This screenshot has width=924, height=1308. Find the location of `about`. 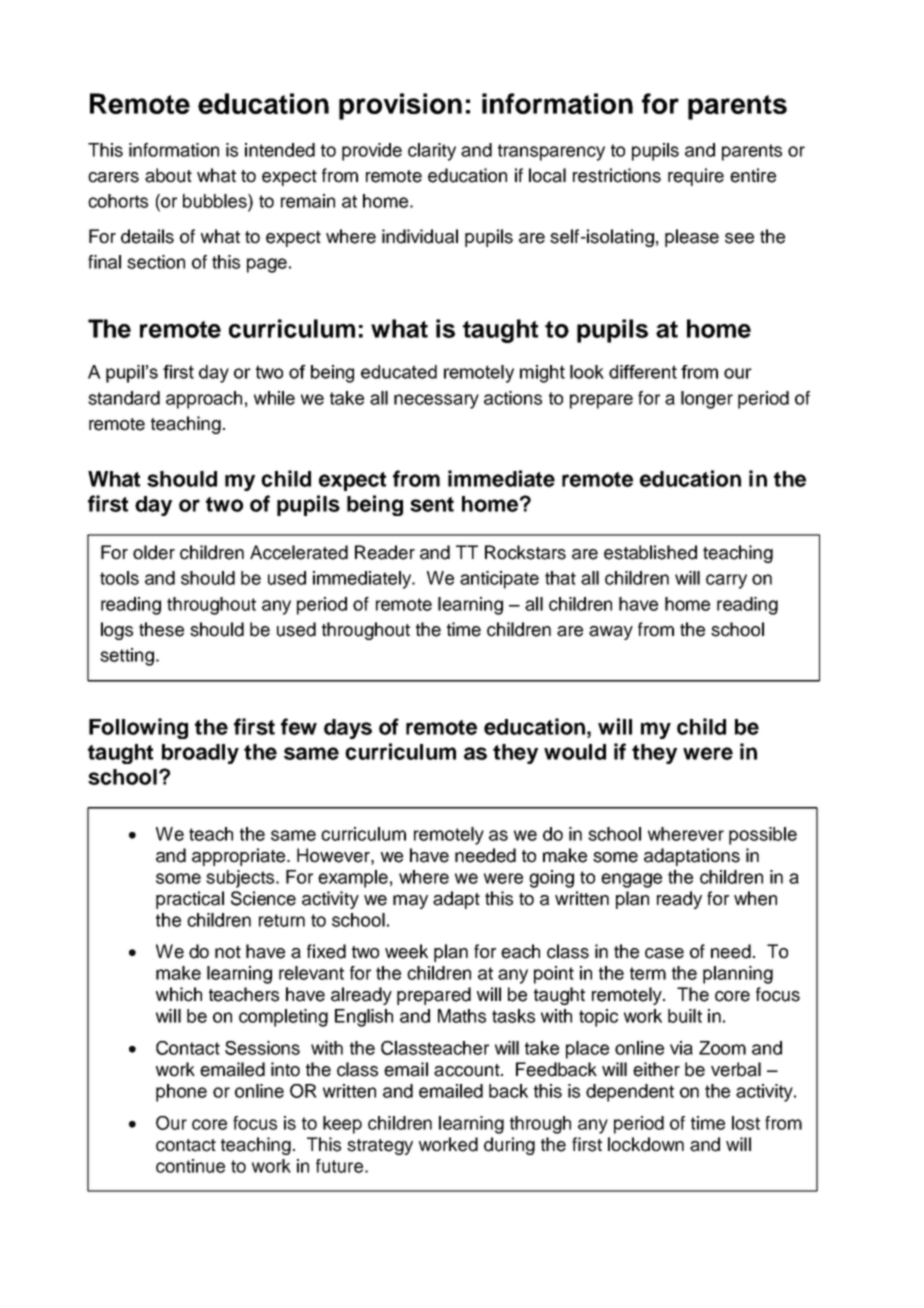

about is located at coordinates (168, 175).
